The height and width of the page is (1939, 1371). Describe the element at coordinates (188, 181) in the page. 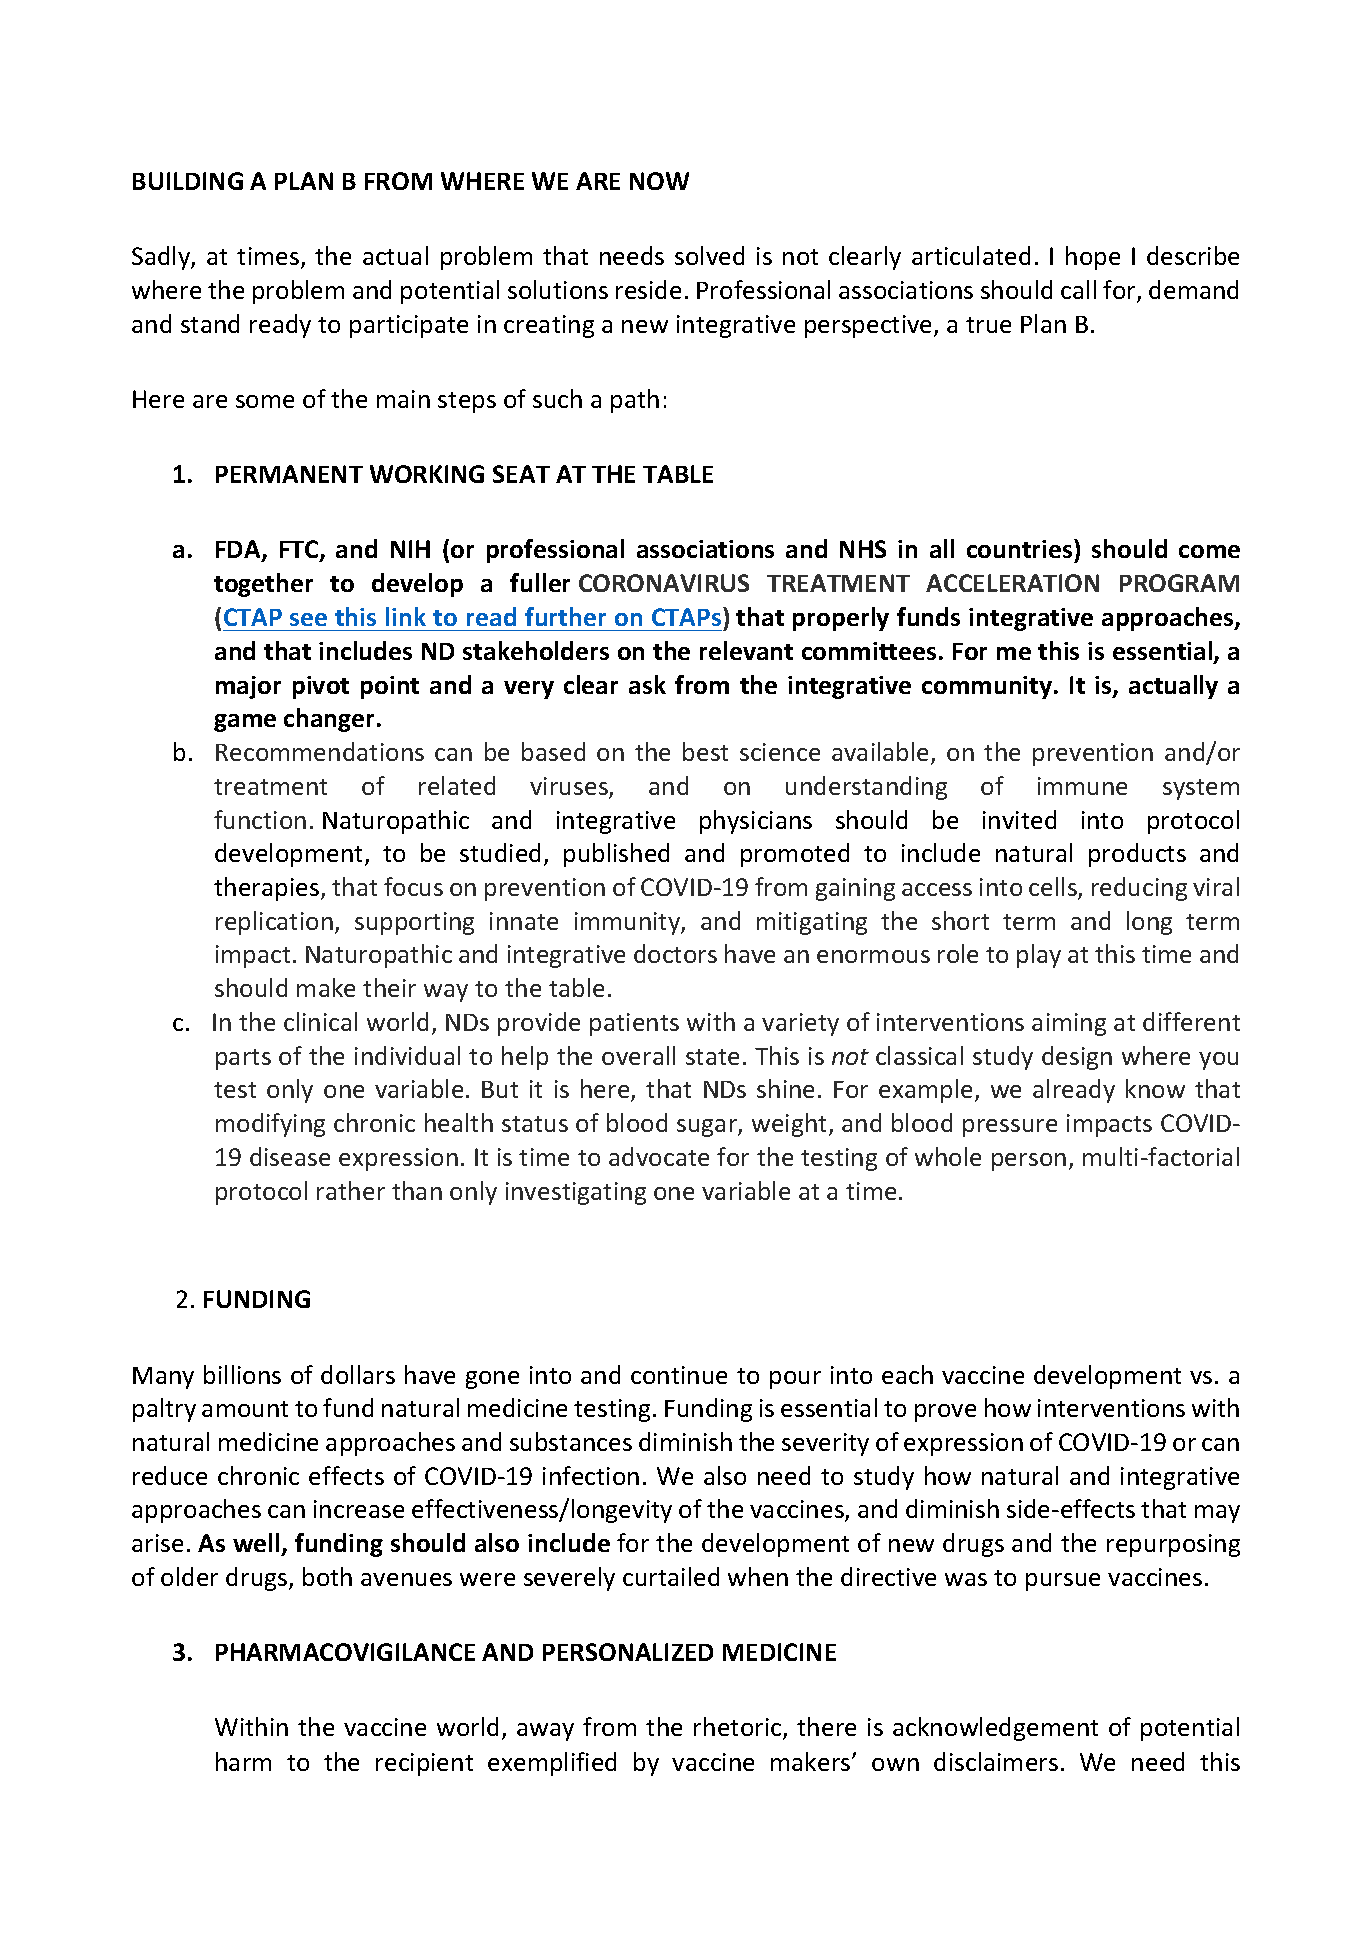

I see `BUILDING` at that location.
